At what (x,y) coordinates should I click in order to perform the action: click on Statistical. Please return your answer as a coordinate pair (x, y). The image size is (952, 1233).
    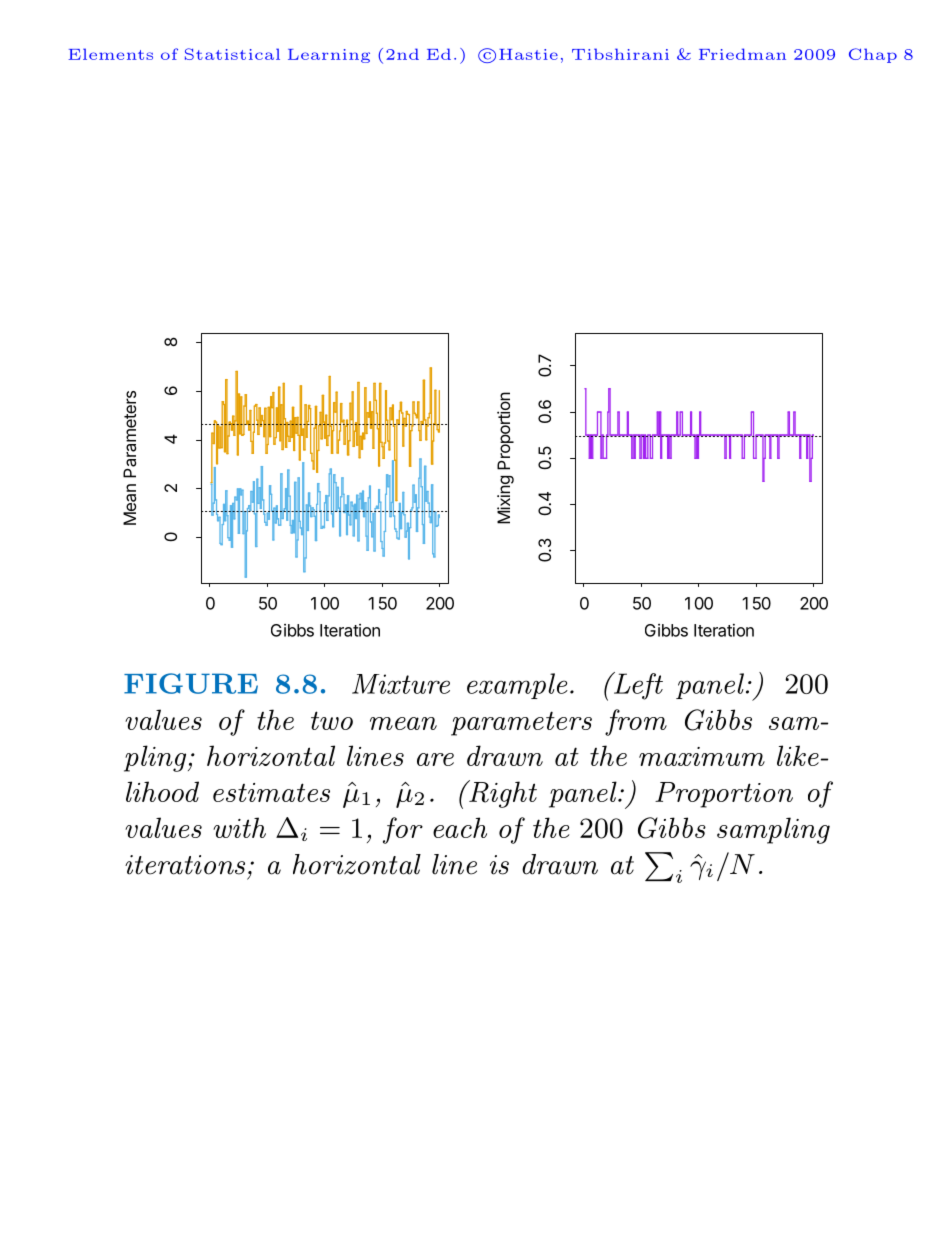
    Looking at the image, I should click on (232, 54).
